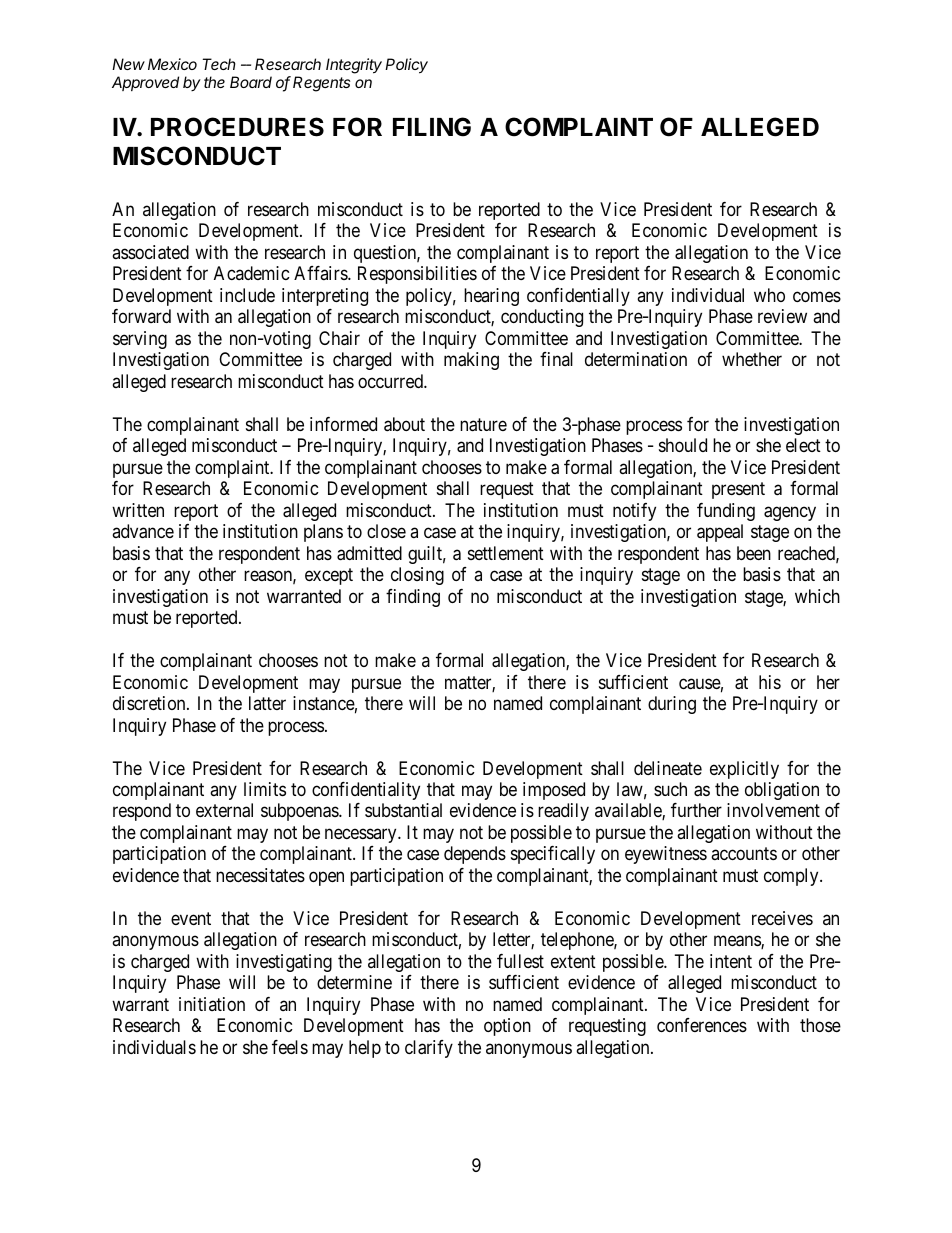  What do you see at coordinates (403, 810) in the document?
I see `substantial` at bounding box center [403, 810].
